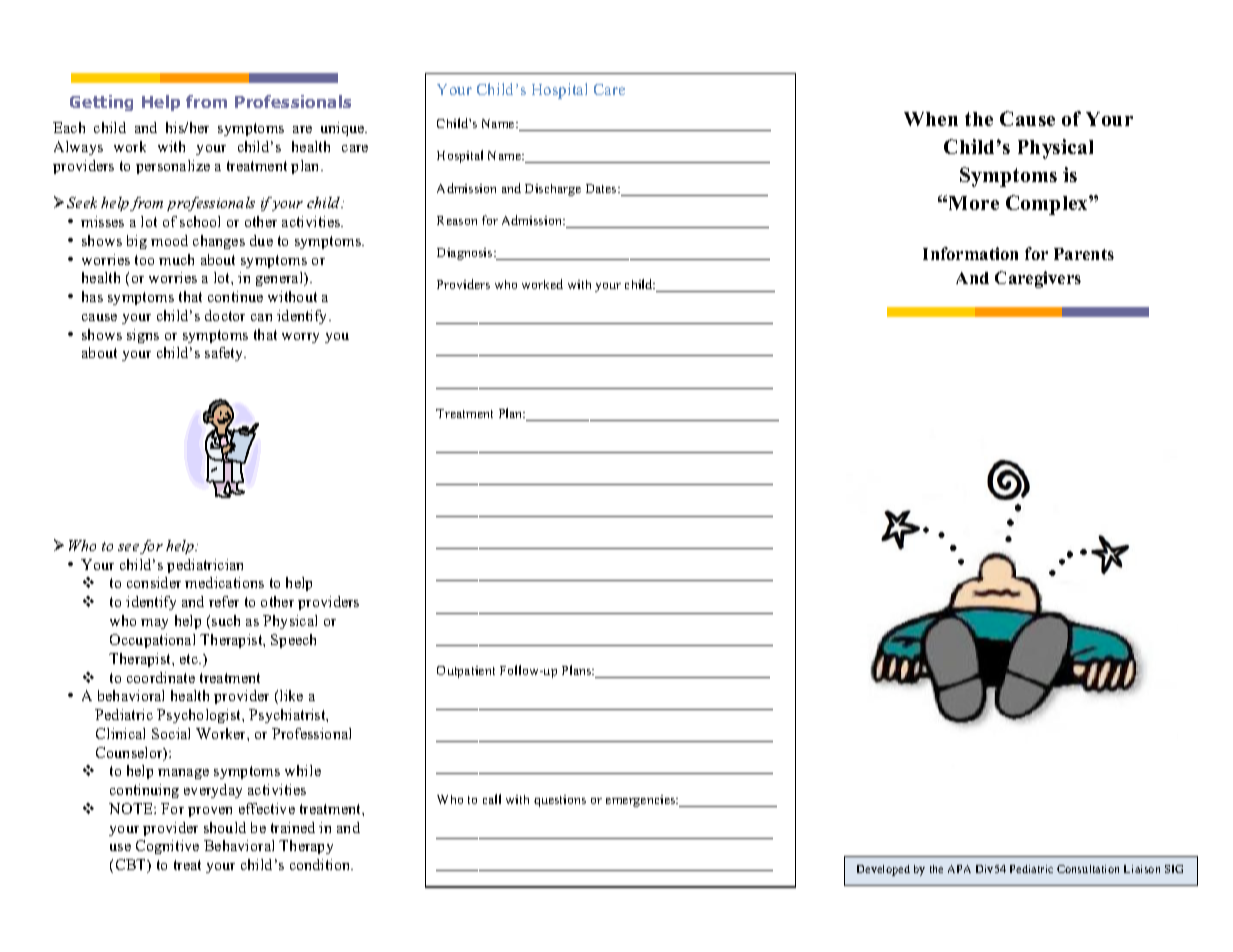 This screenshot has height=952, width=1233. What do you see at coordinates (970, 253) in the screenshot?
I see `Information` at bounding box center [970, 253].
